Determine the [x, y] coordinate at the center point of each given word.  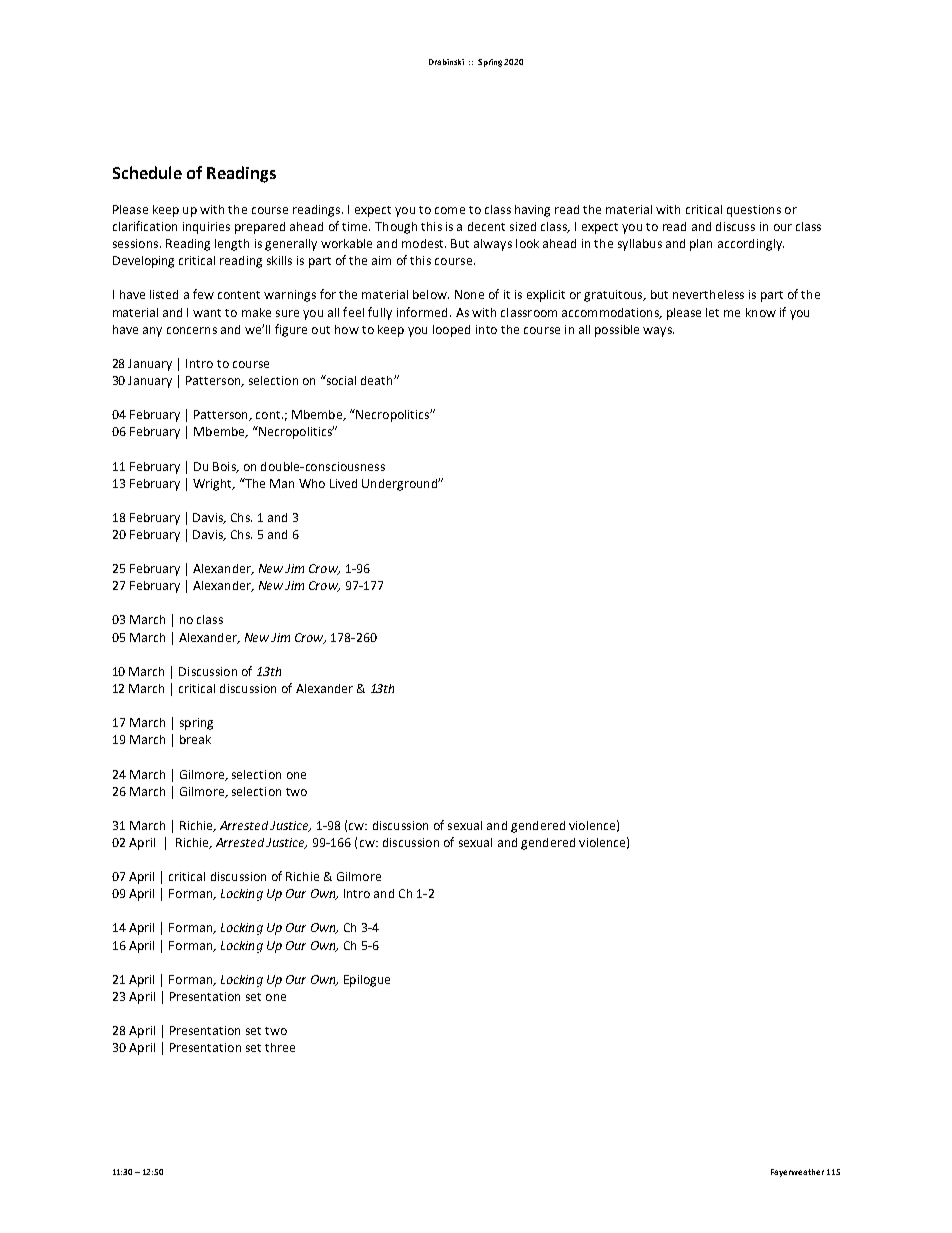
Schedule [147, 172]
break [195, 739]
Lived [343, 483]
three [280, 1047]
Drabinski [446, 62]
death [378, 380]
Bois [225, 467]
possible [617, 331]
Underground [400, 485]
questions [754, 211]
